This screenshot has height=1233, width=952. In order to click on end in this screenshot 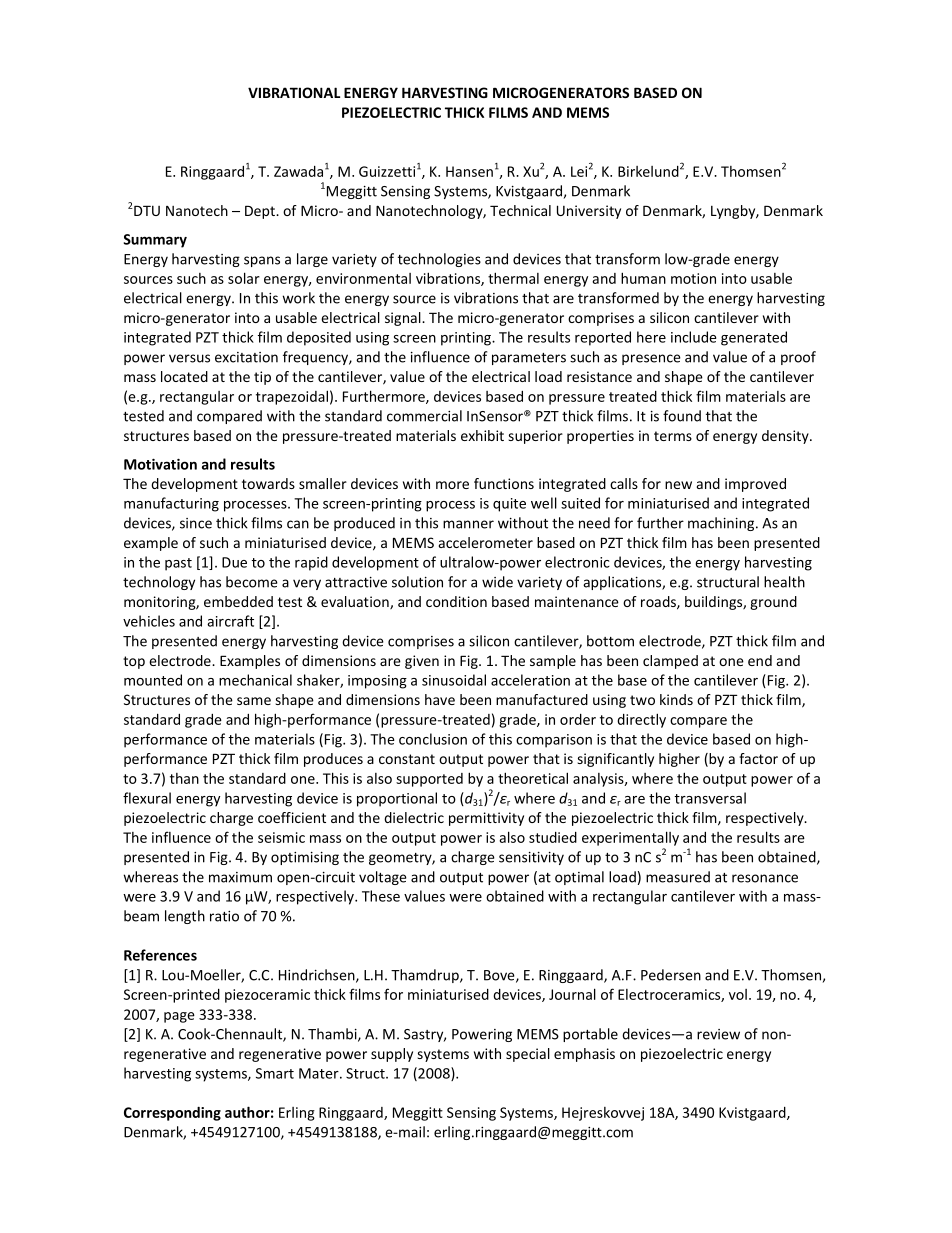, I will do `click(760, 660)`.
